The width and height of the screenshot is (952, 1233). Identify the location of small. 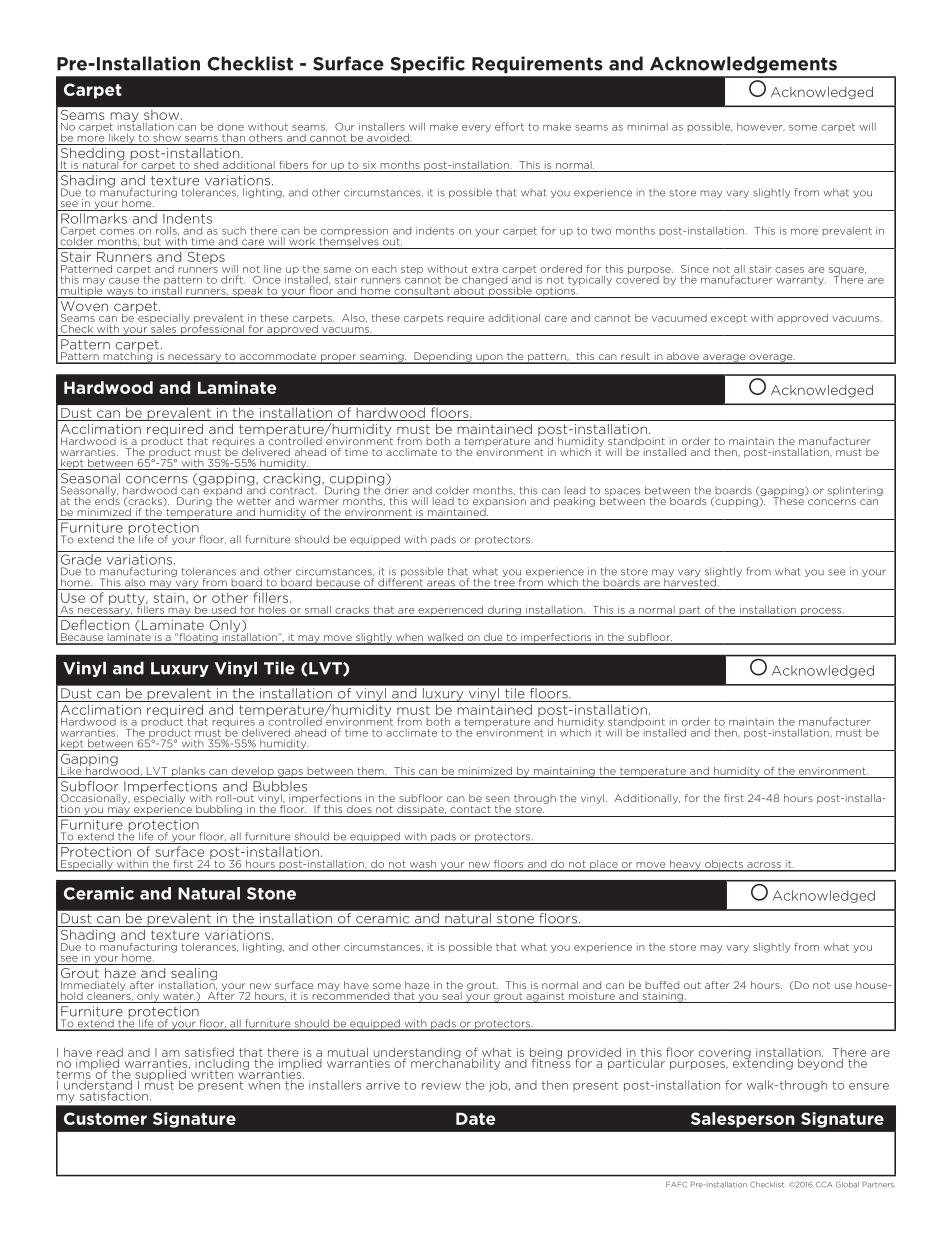
(318, 610).
